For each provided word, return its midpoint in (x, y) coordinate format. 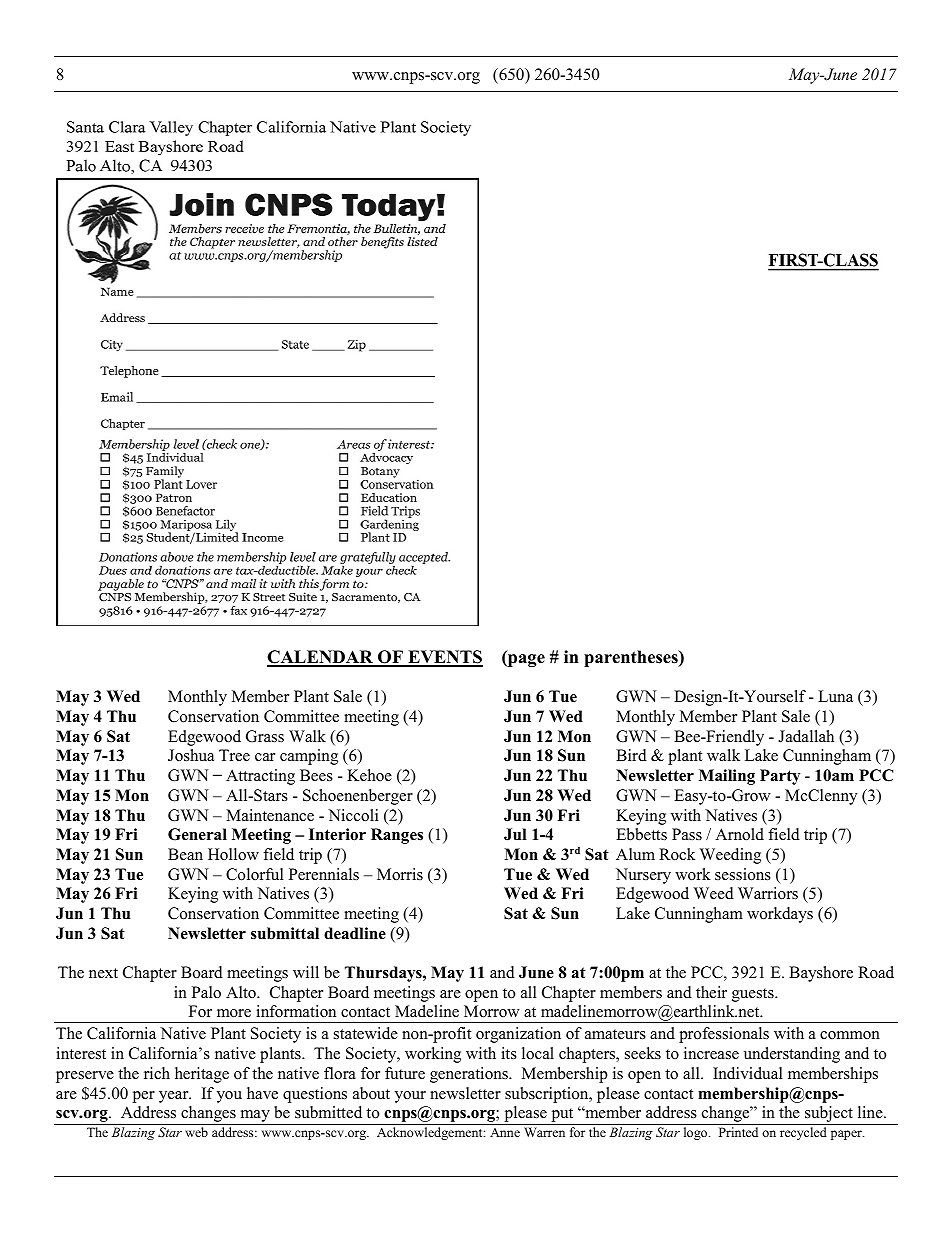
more (234, 1013)
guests (754, 995)
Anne (505, 1132)
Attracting (260, 777)
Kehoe (369, 775)
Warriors (768, 893)
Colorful (255, 874)
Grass (265, 736)
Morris (400, 874)
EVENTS (444, 658)
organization (518, 1035)
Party (780, 777)
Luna (835, 696)
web (196, 1132)
